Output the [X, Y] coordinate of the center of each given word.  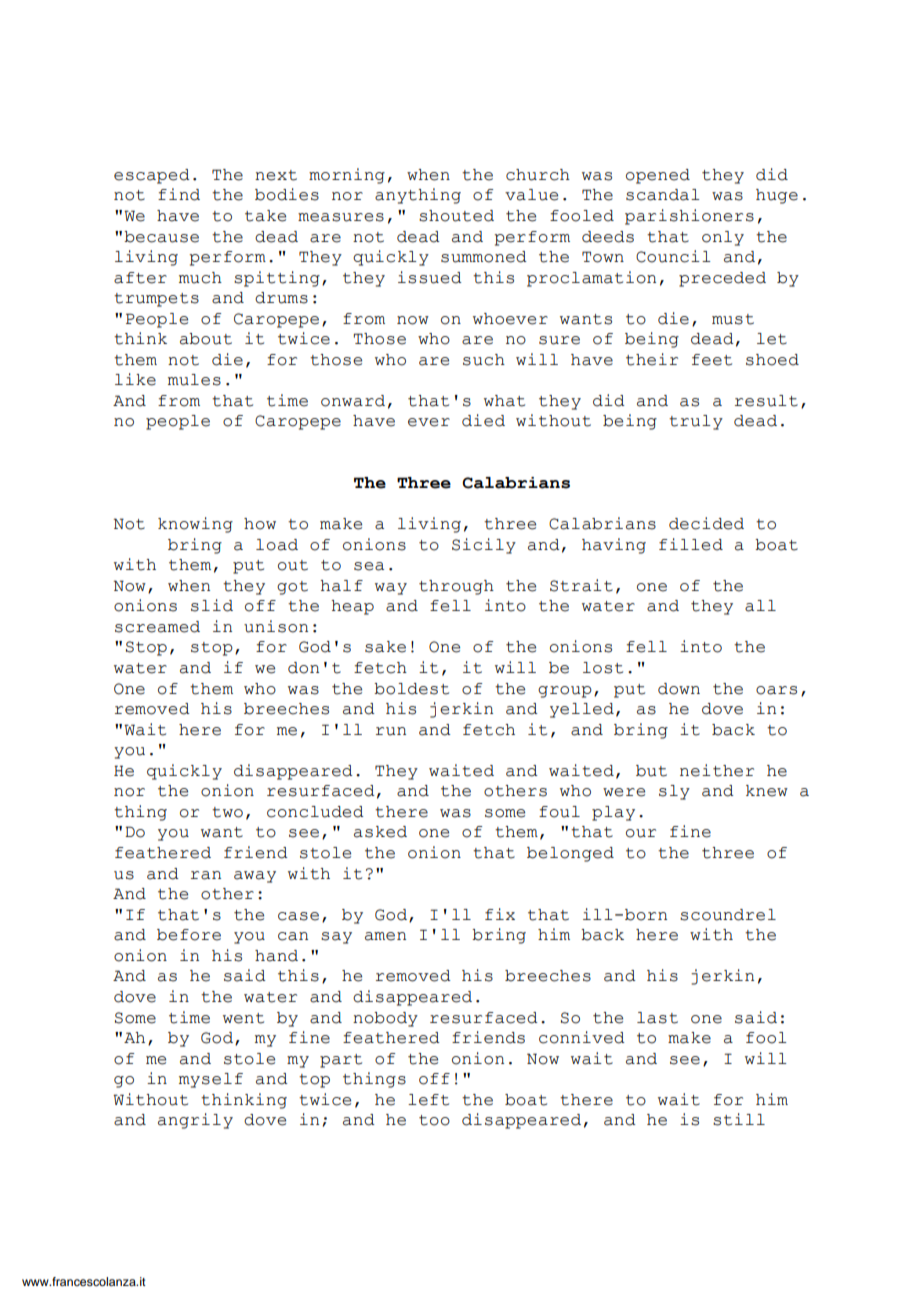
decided [706, 523]
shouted [456, 216]
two [227, 812]
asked [380, 832]
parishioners [689, 217]
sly [674, 792]
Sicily [484, 546]
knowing [195, 525]
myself [211, 1080]
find [179, 194]
